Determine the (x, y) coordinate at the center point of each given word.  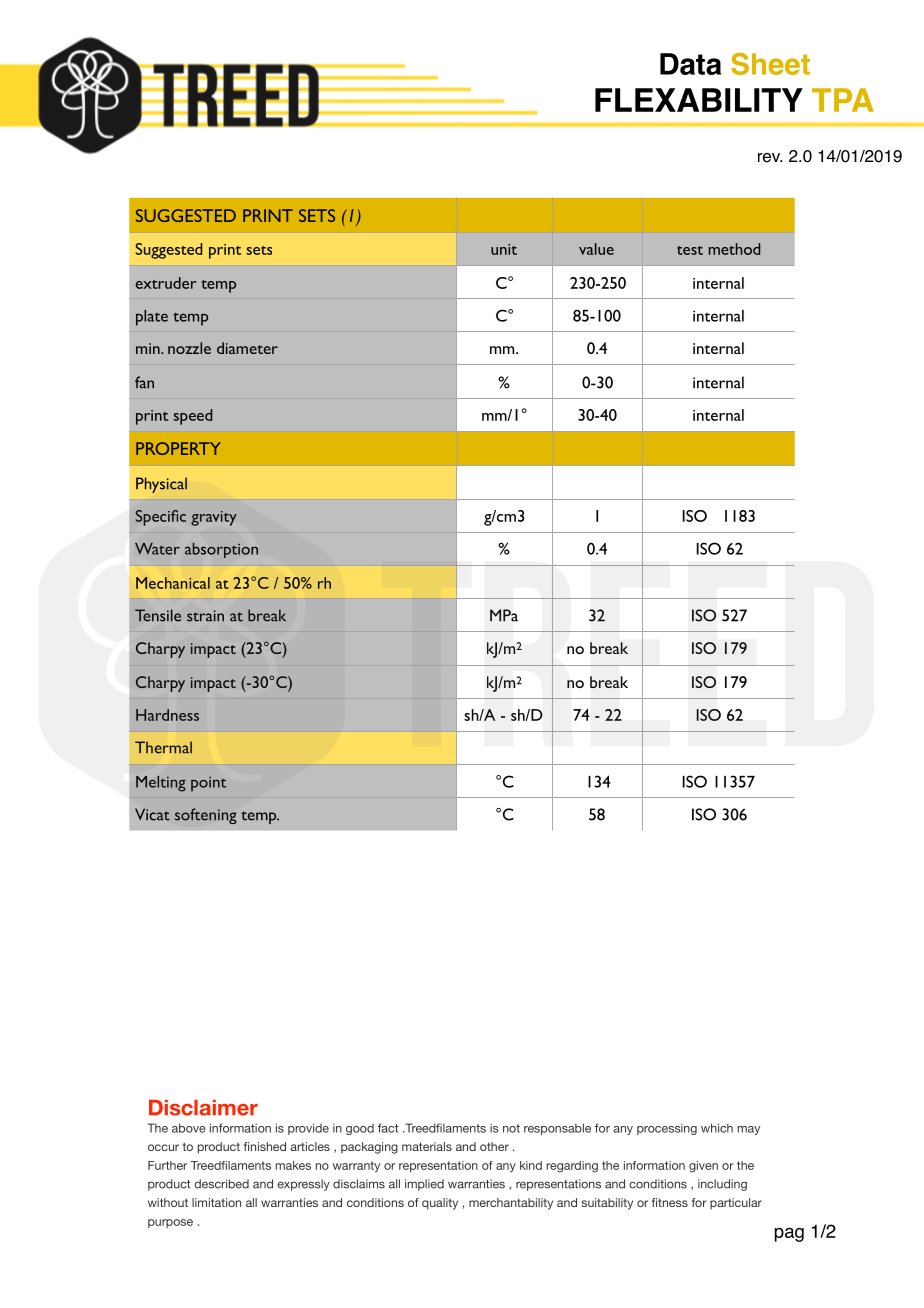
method (734, 249)
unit (504, 249)
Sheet (770, 64)
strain (205, 616)
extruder (166, 283)
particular (736, 1204)
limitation (216, 1202)
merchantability (511, 1204)
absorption (221, 550)
